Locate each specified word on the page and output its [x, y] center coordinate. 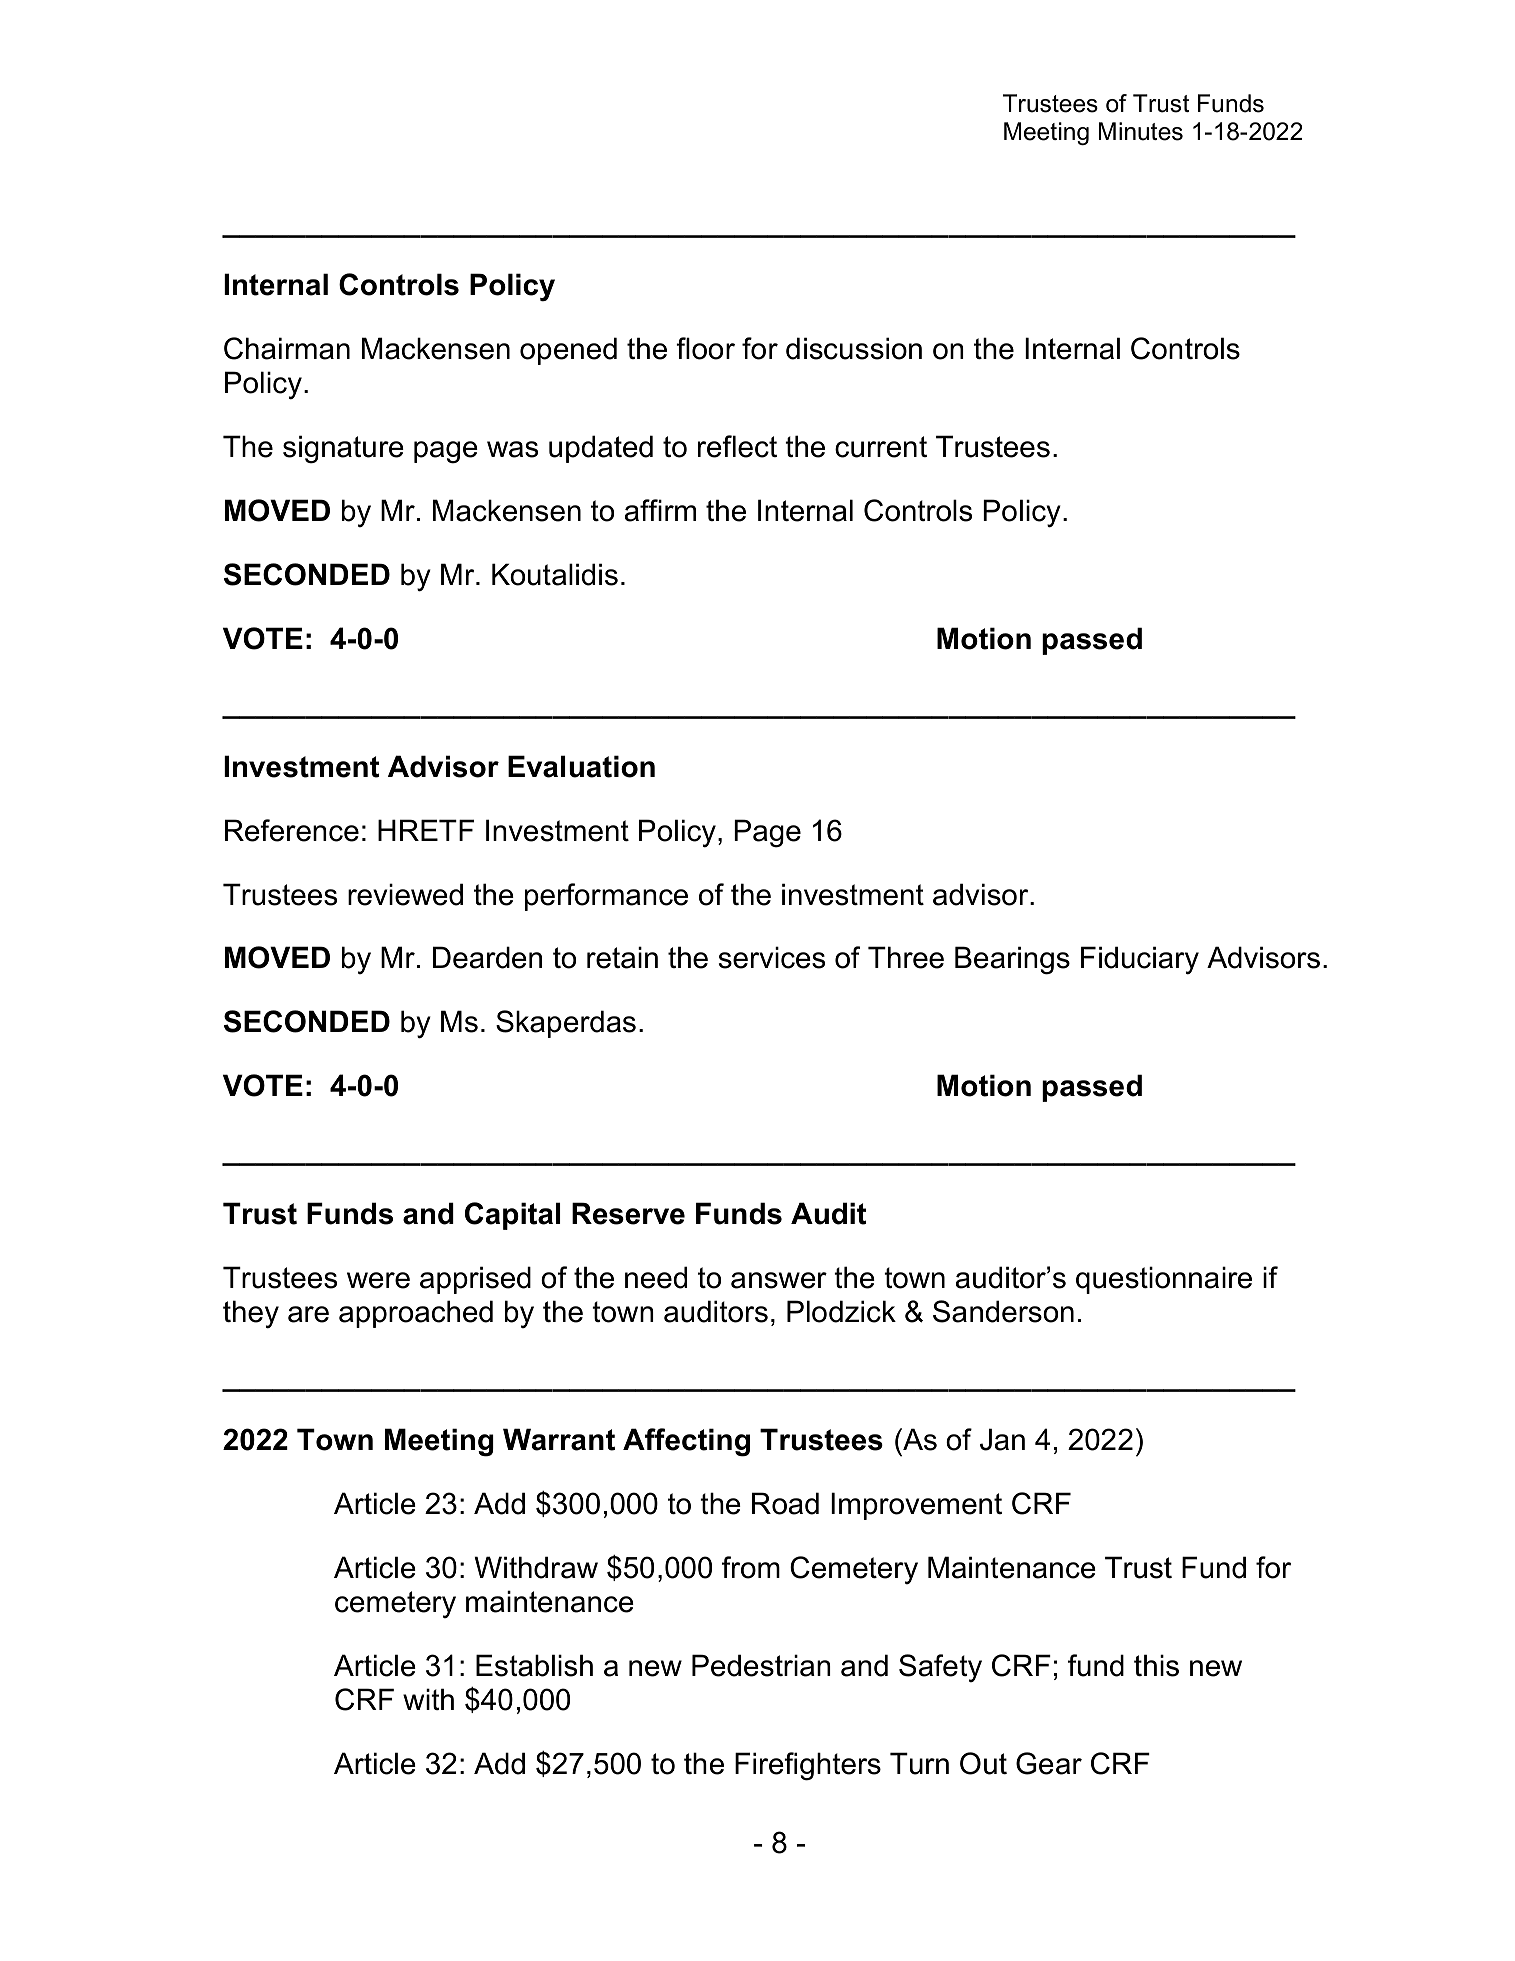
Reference [292, 830]
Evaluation [581, 766]
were [378, 1280]
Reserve [628, 1213]
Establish [534, 1665]
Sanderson [1003, 1311]
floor [705, 348]
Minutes [1141, 131]
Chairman [287, 348]
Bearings [1012, 960]
